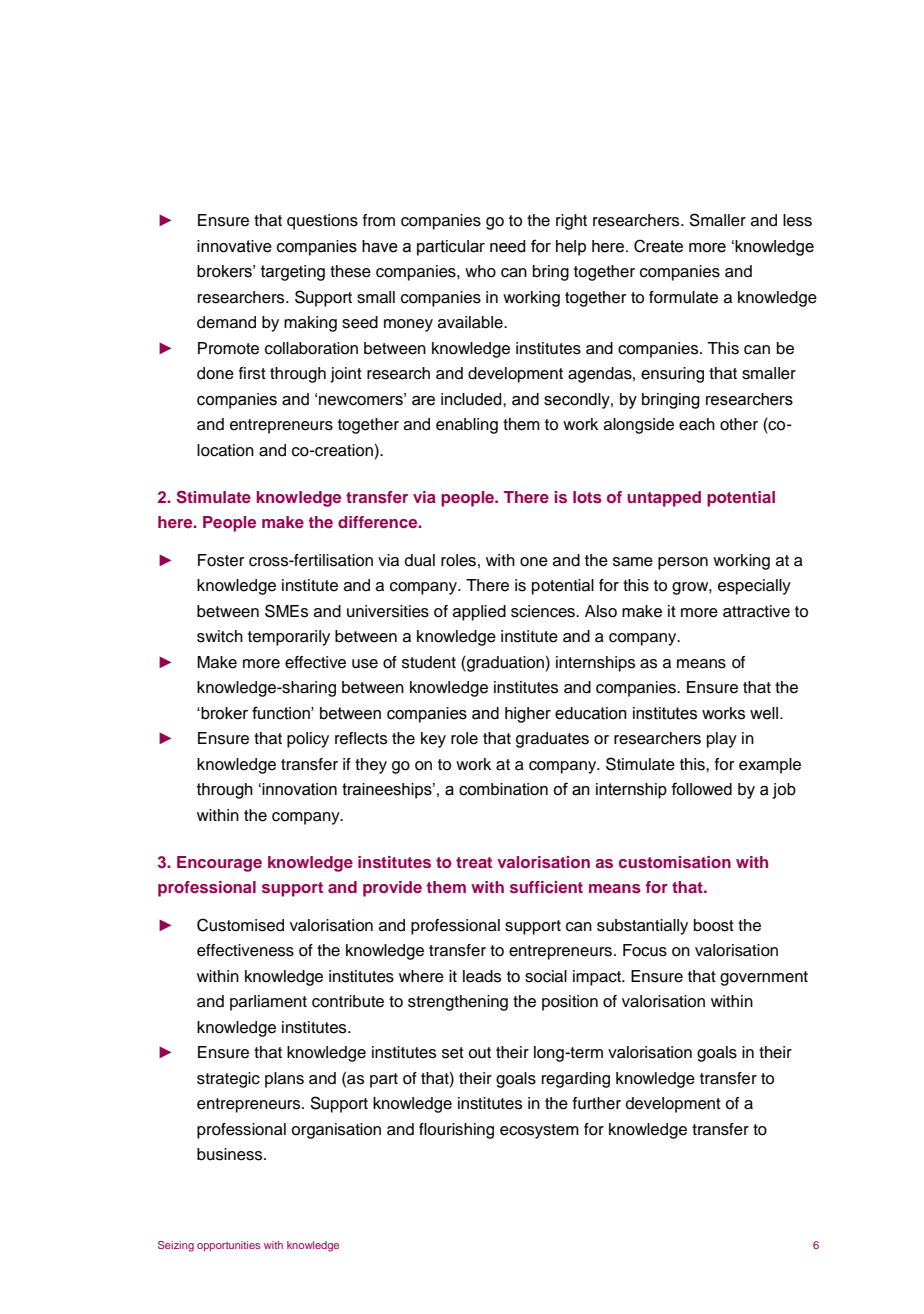 Image resolution: width=924 pixels, height=1314 pixels. Describe the element at coordinates (507, 246) in the document. I see `need` at that location.
